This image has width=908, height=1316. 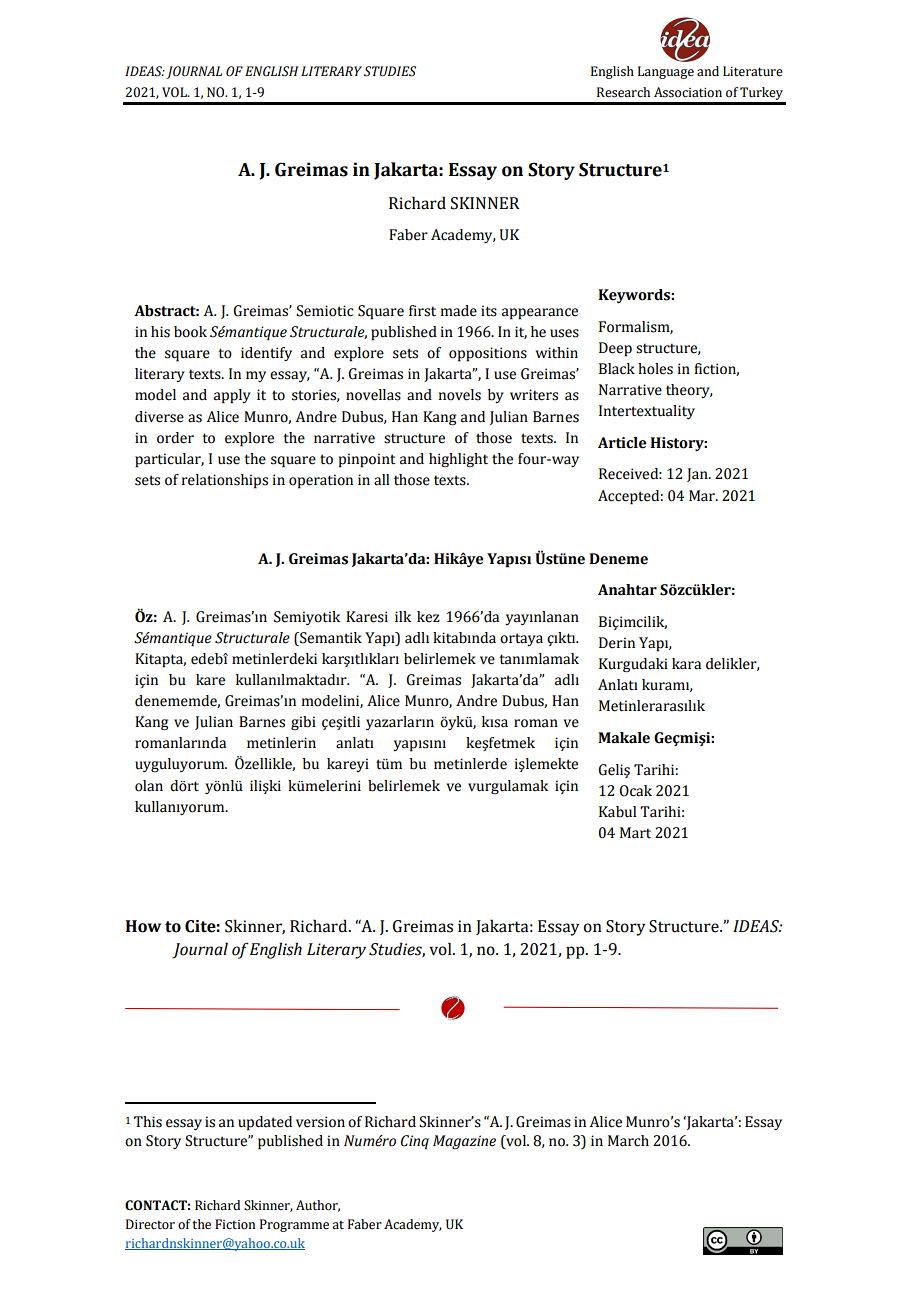 I want to click on Director, so click(x=150, y=1224).
